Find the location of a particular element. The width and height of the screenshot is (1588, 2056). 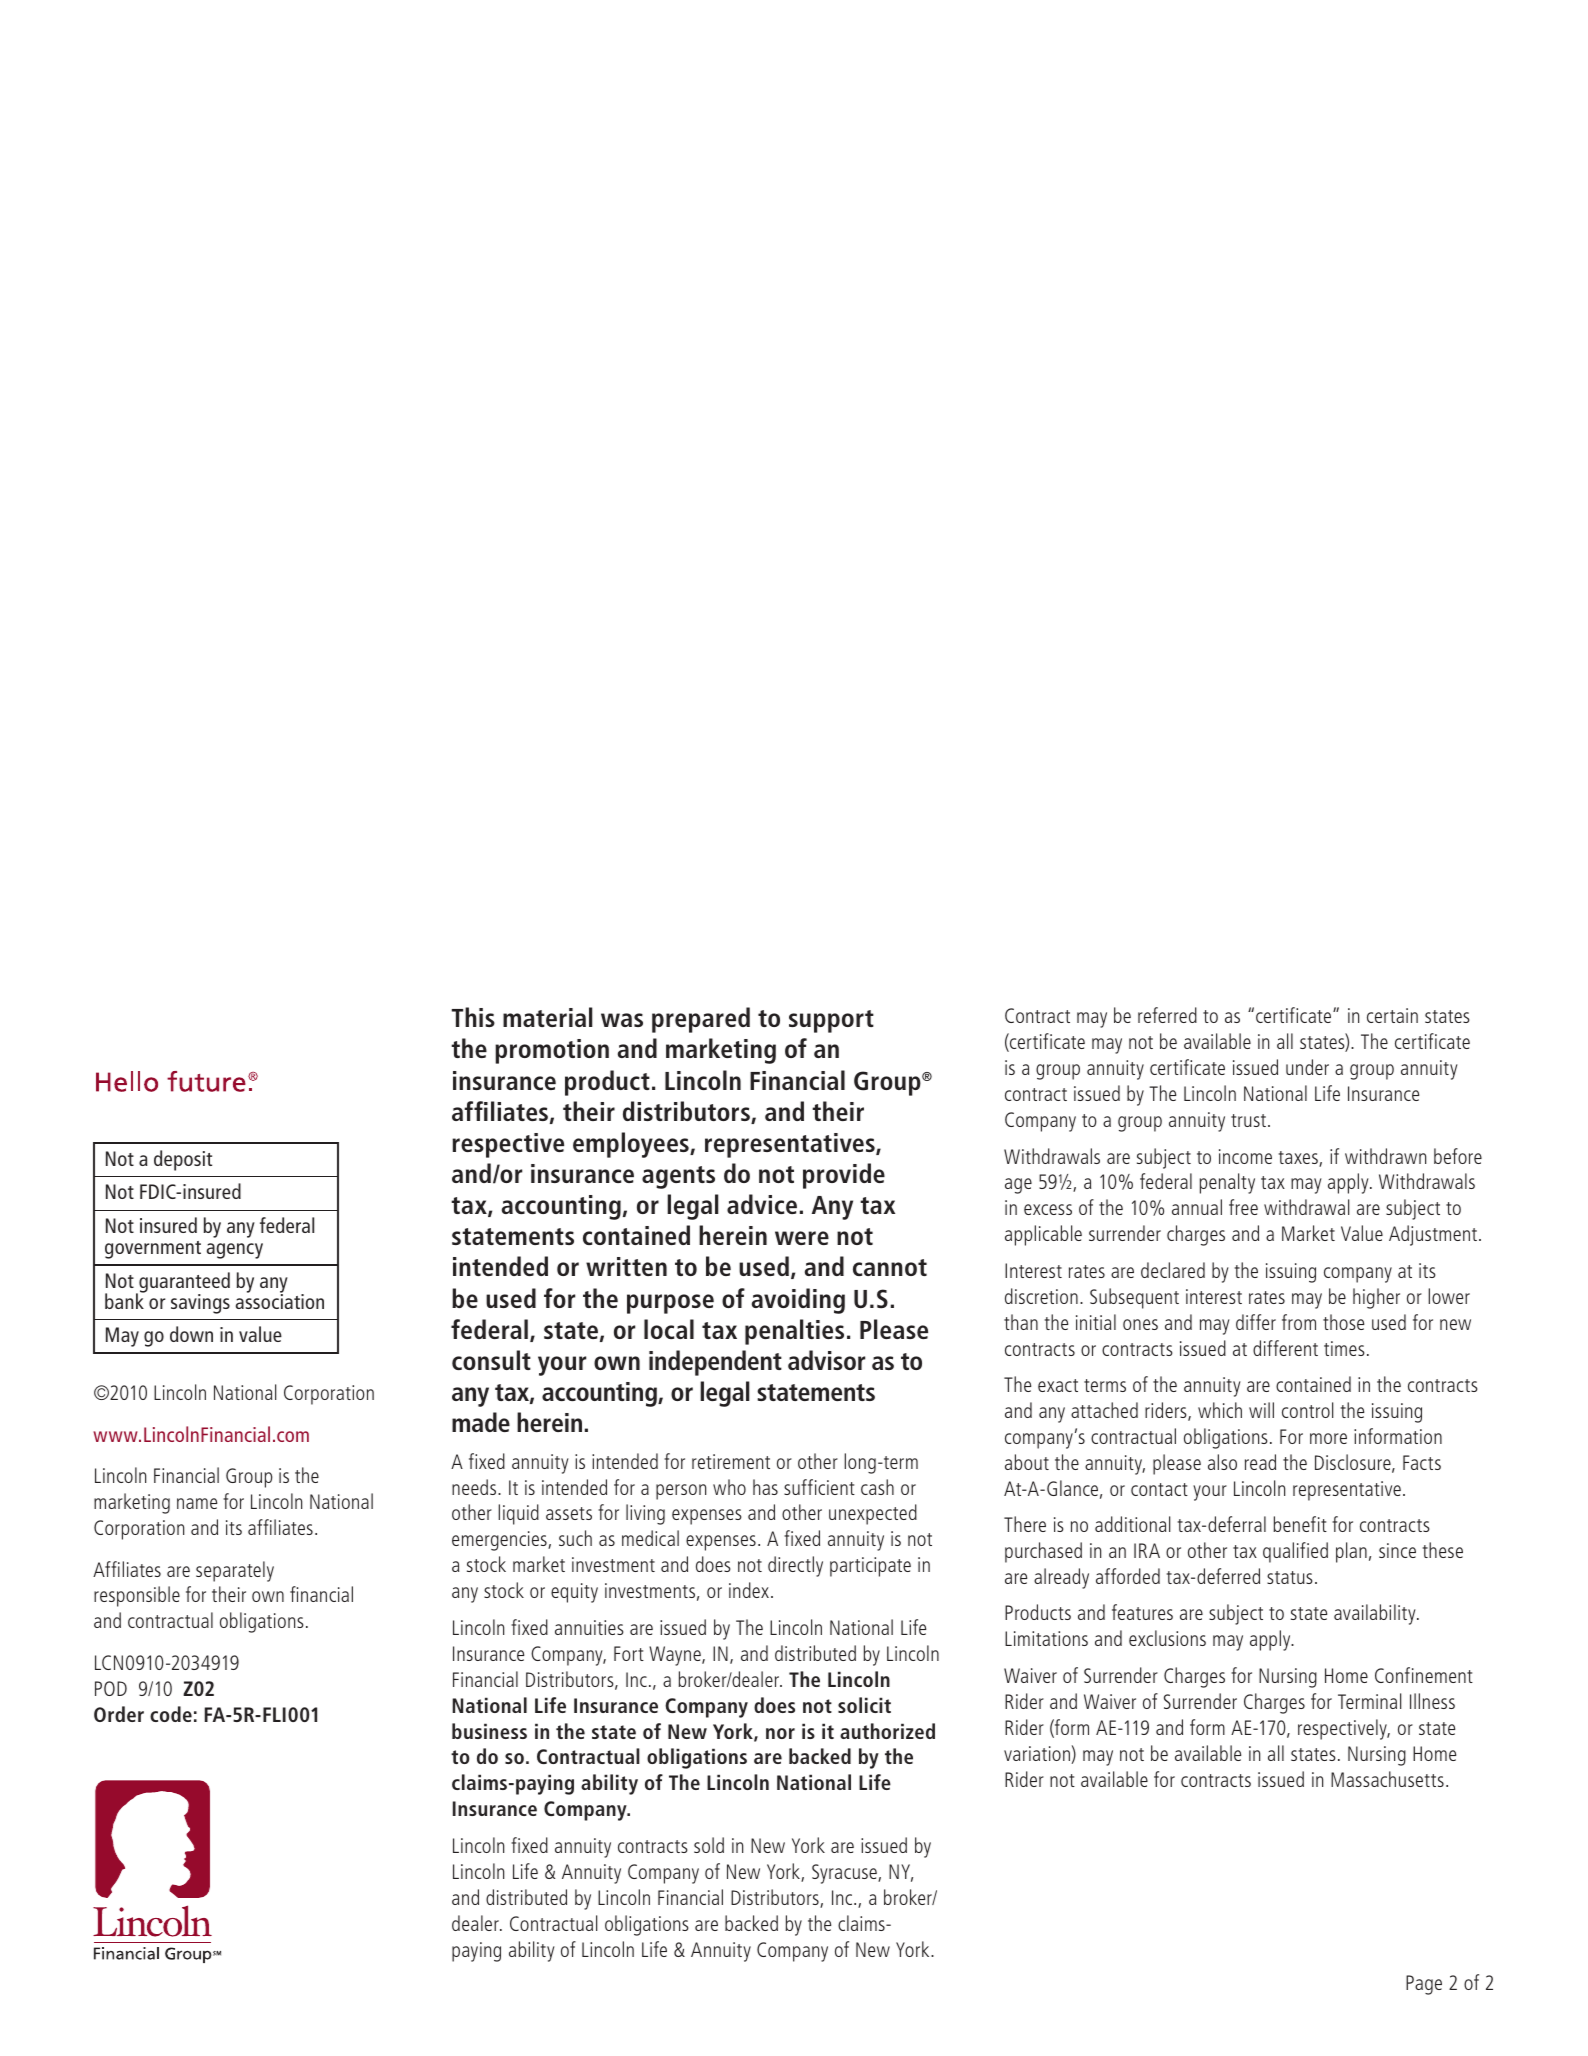

avoiding is located at coordinates (798, 1301).
